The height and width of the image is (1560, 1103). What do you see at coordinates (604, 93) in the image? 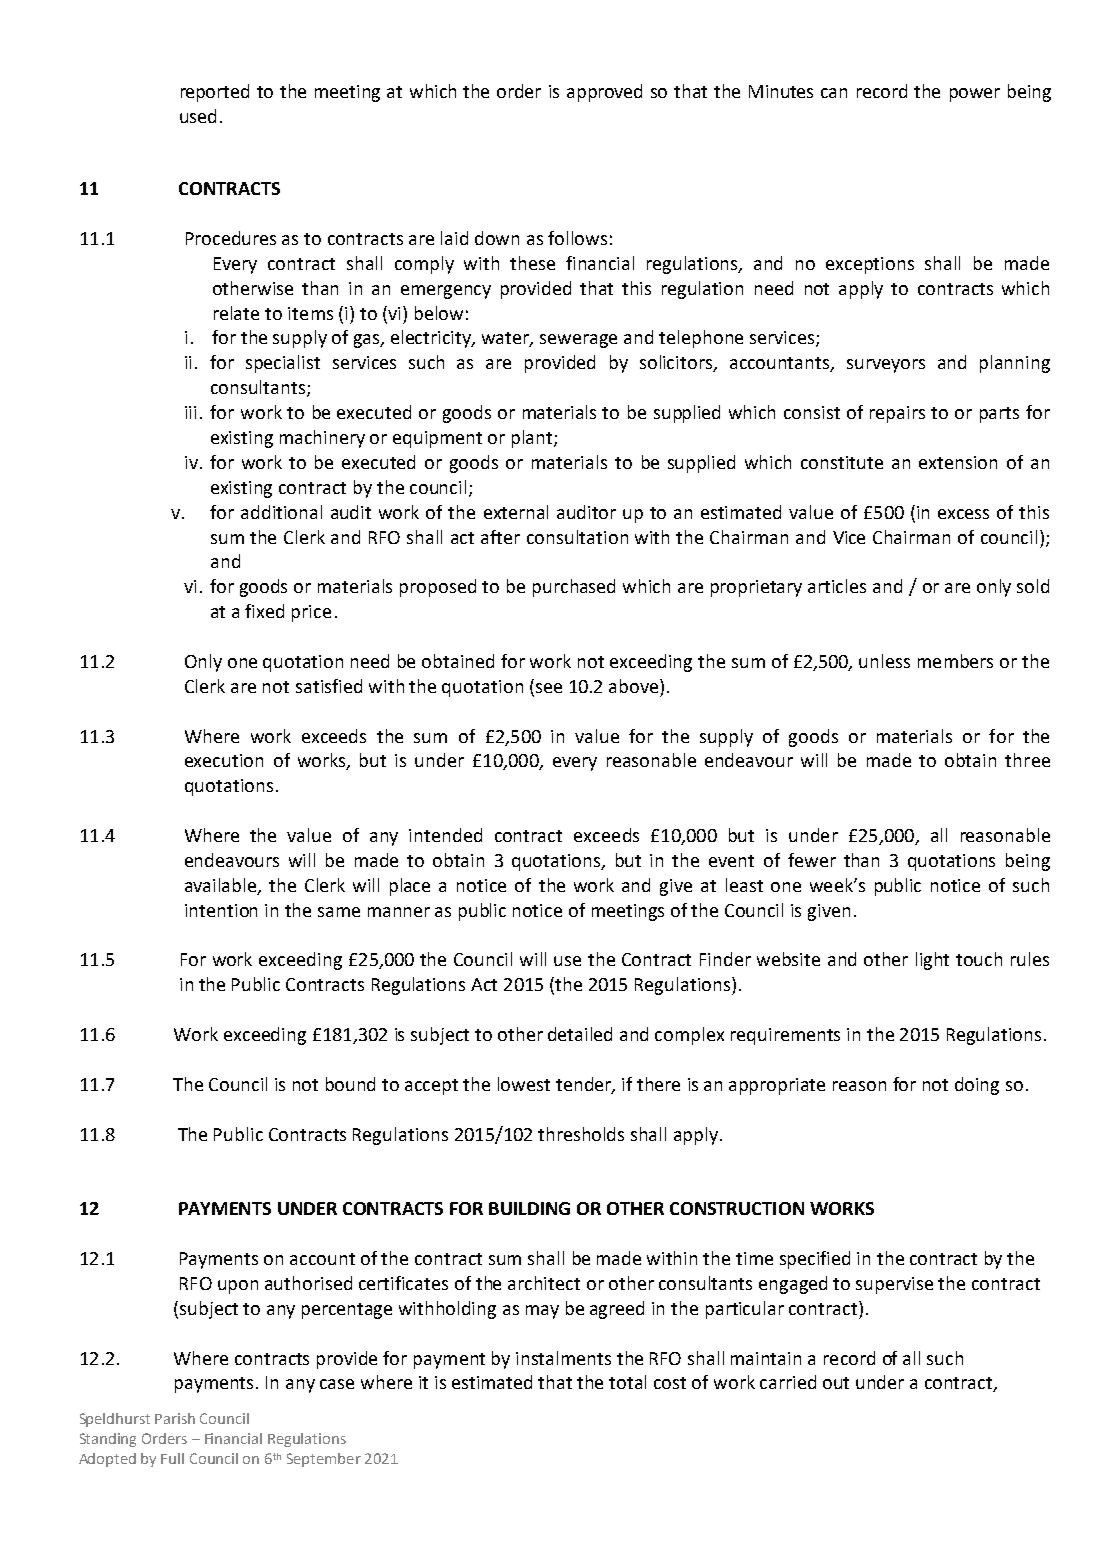
I see `approved` at bounding box center [604, 93].
